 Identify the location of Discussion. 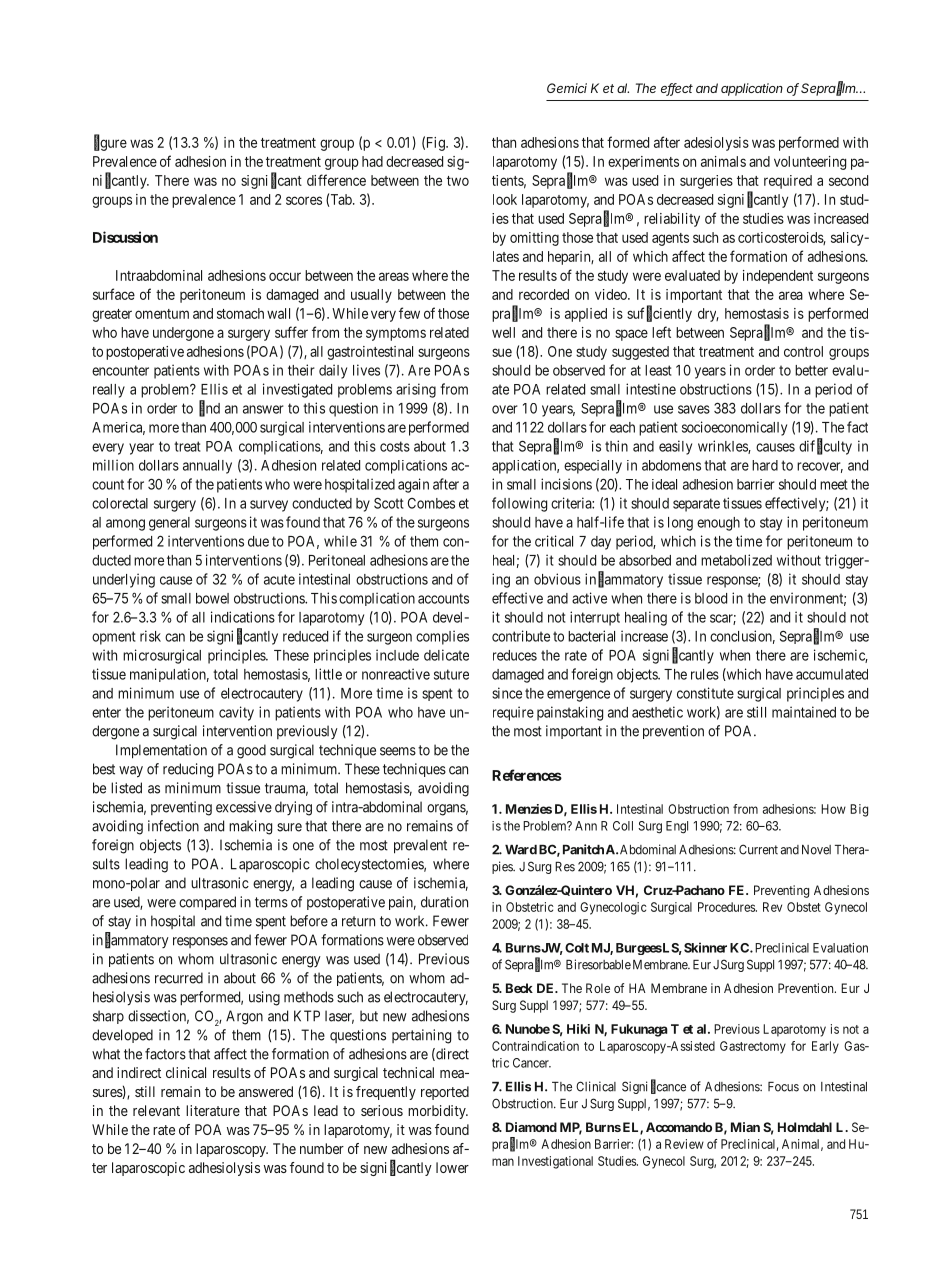
(125, 237).
